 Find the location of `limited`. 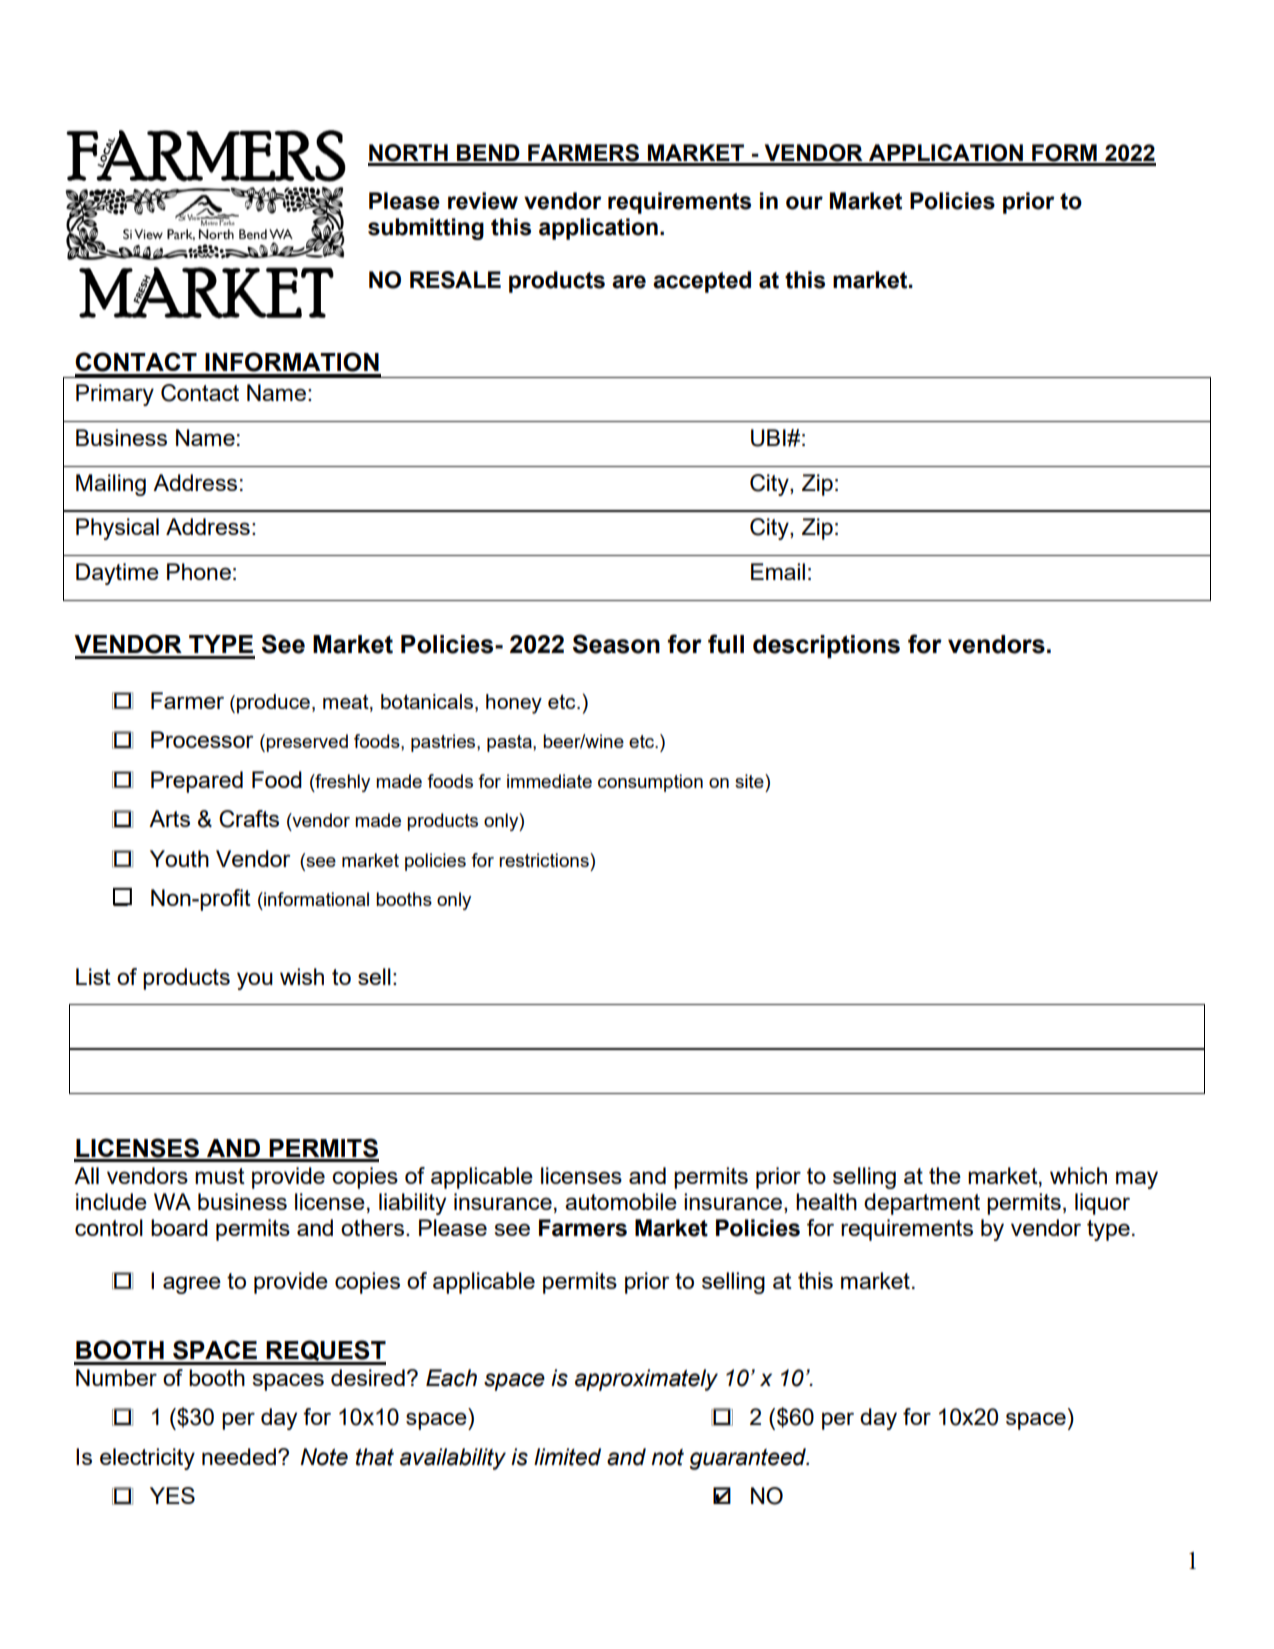

limited is located at coordinates (567, 1457).
